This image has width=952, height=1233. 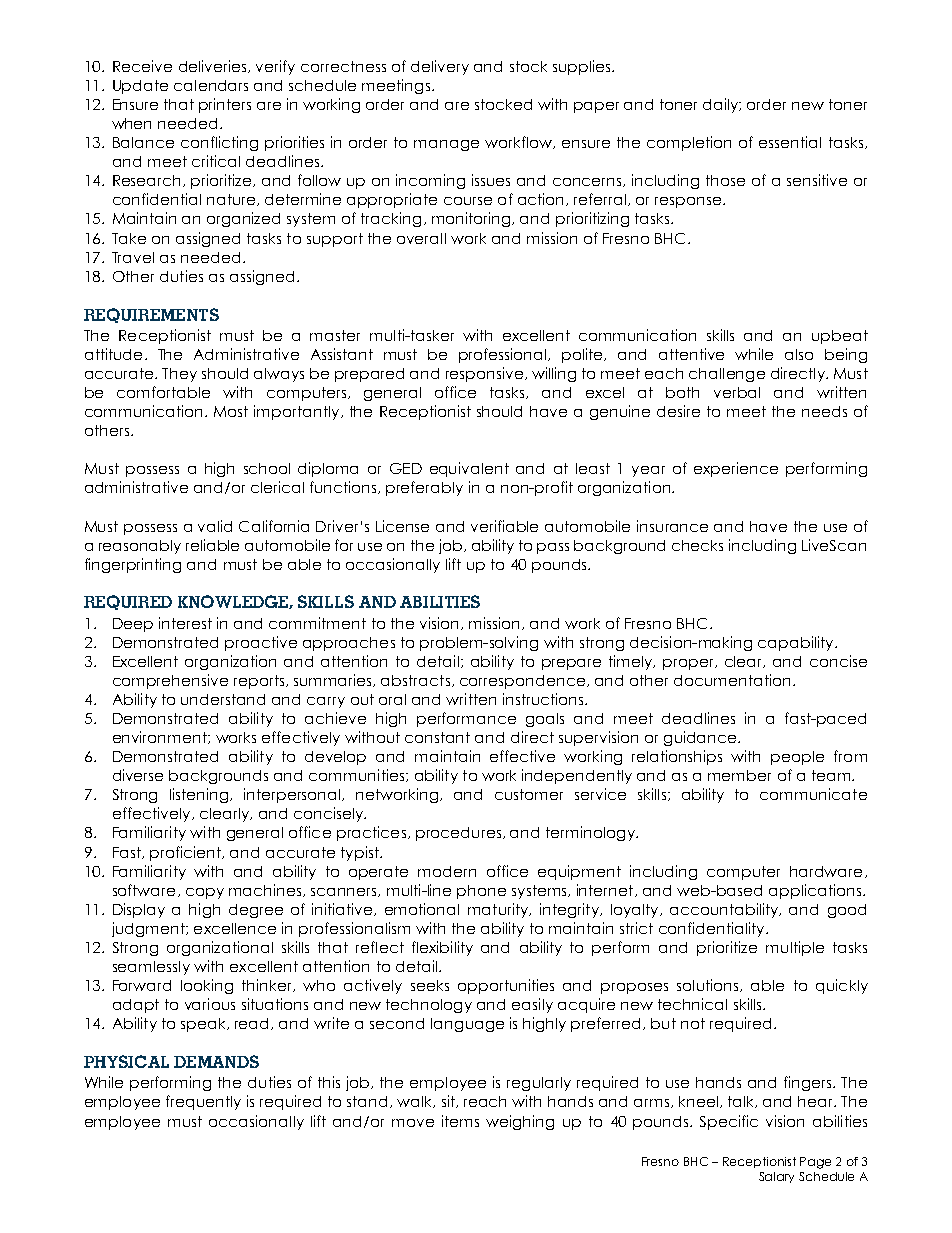 I want to click on printers, so click(x=225, y=105).
